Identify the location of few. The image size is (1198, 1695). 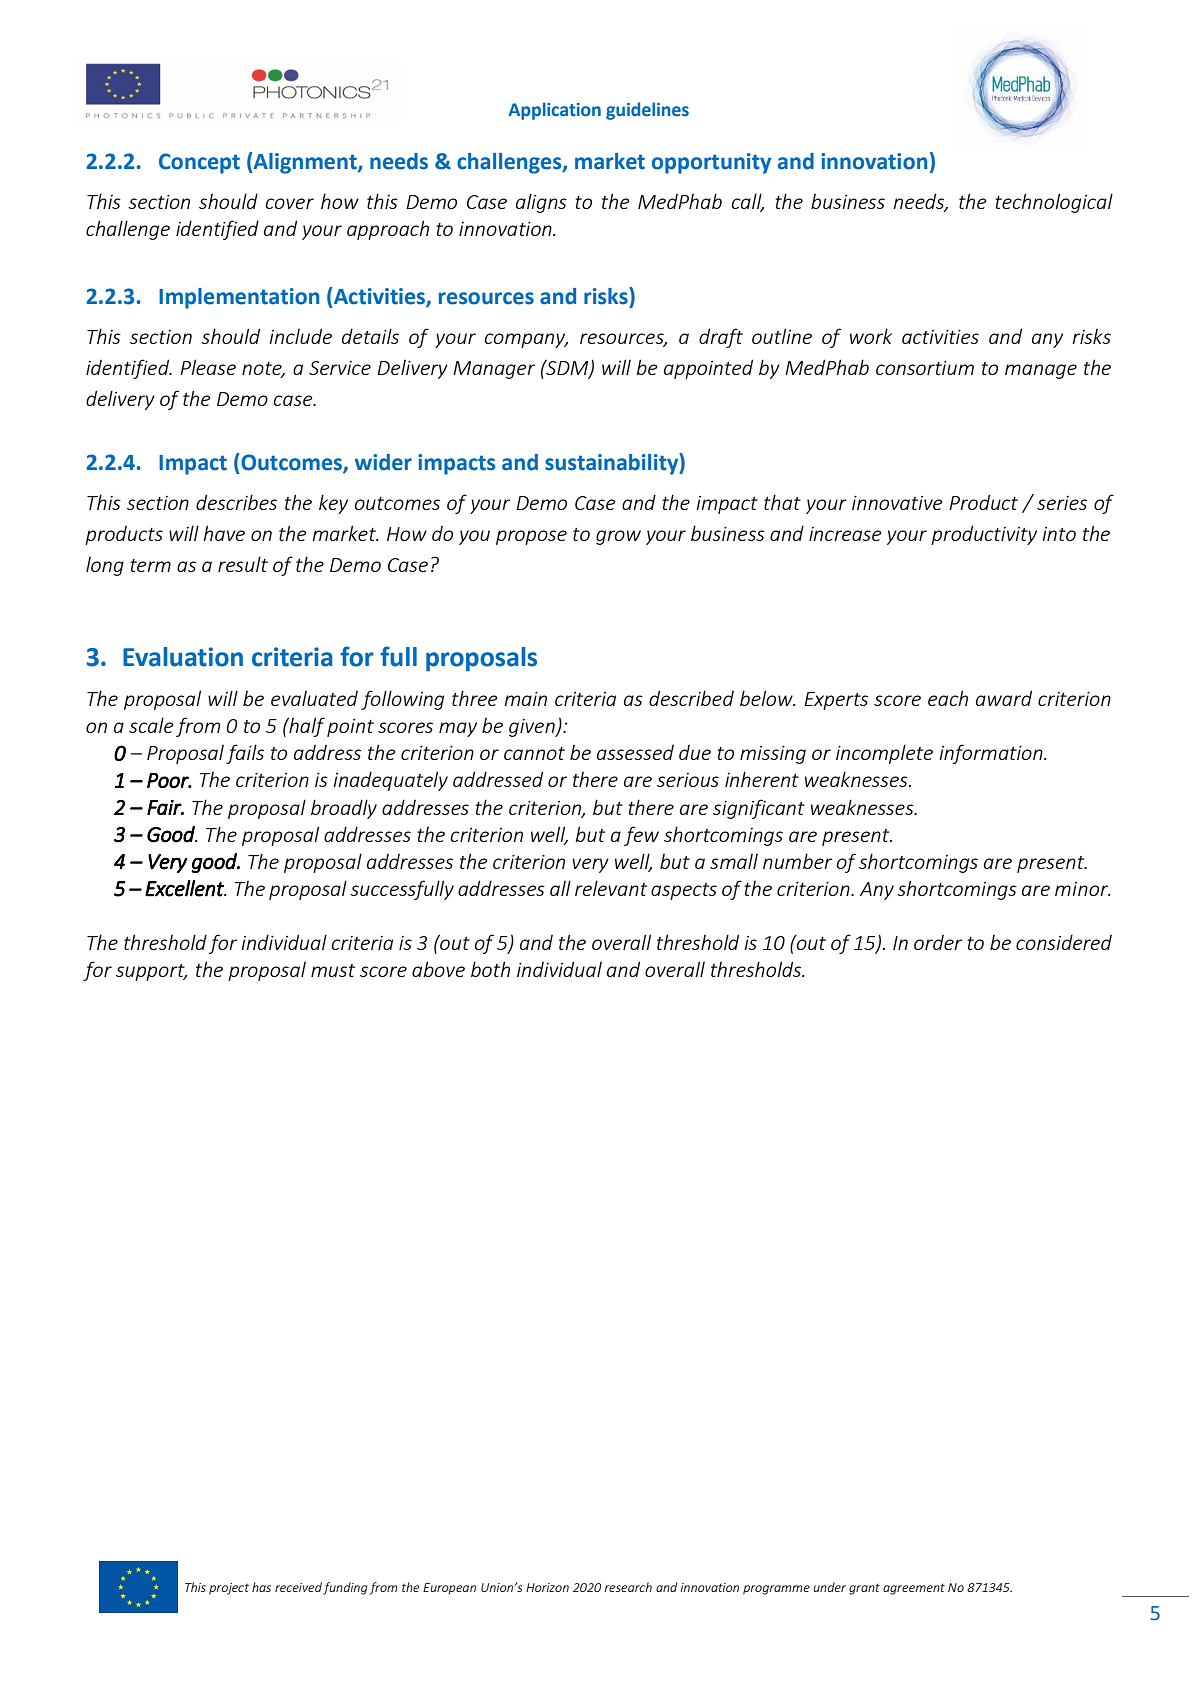
(641, 836).
